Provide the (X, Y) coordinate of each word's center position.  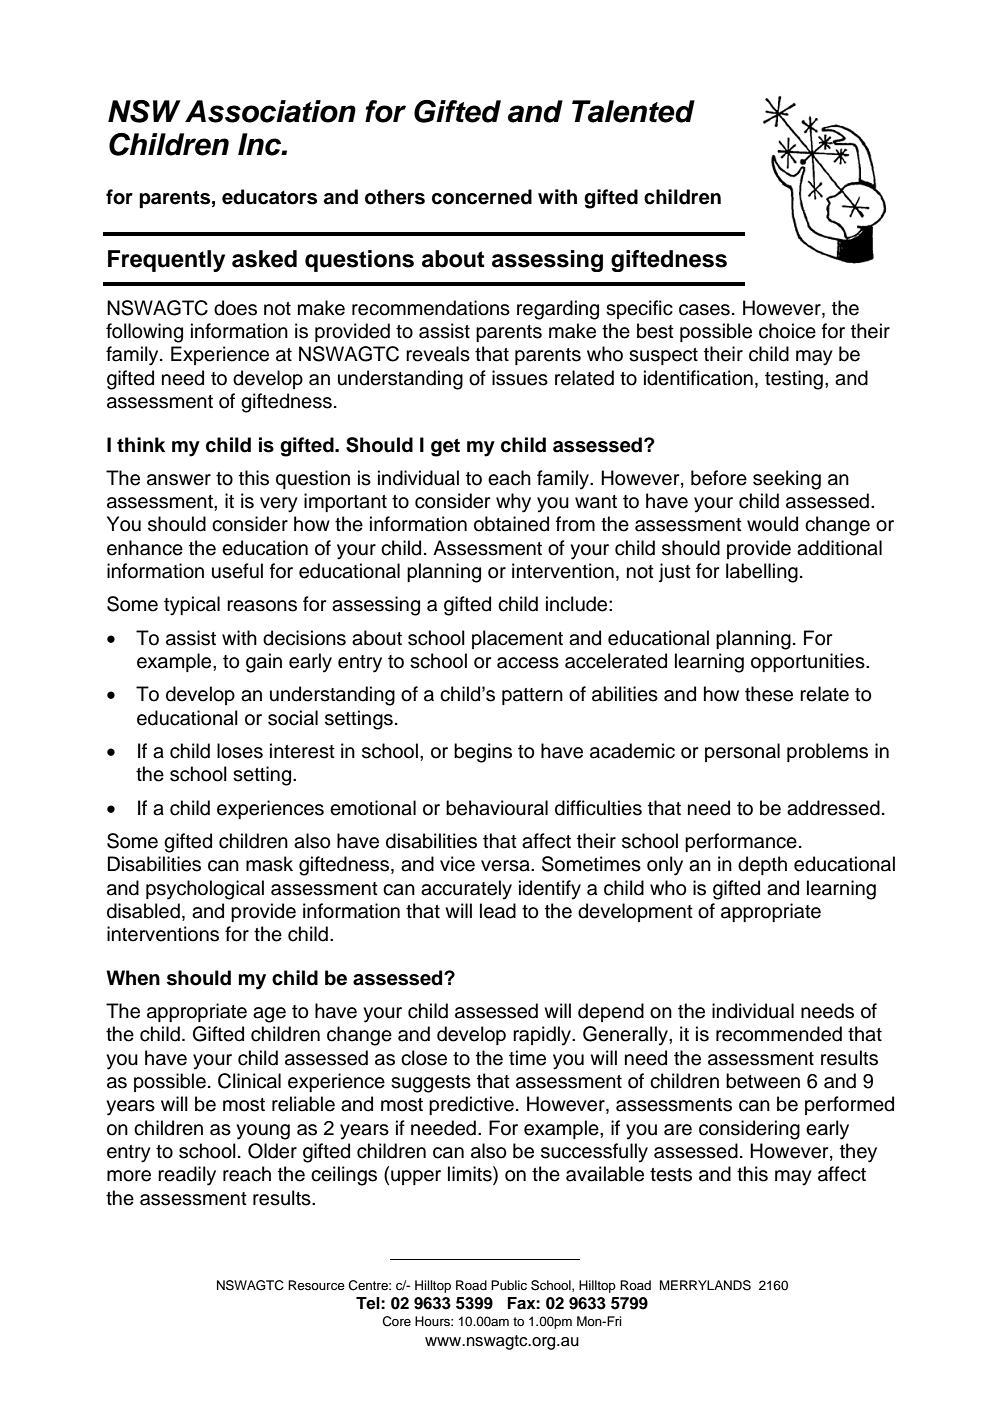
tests (671, 1175)
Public (509, 1285)
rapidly (543, 1036)
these (769, 694)
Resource (316, 1285)
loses (240, 751)
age (269, 1015)
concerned (482, 197)
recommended (779, 1034)
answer (179, 480)
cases (704, 310)
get (445, 447)
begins (483, 753)
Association (270, 111)
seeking (787, 480)
